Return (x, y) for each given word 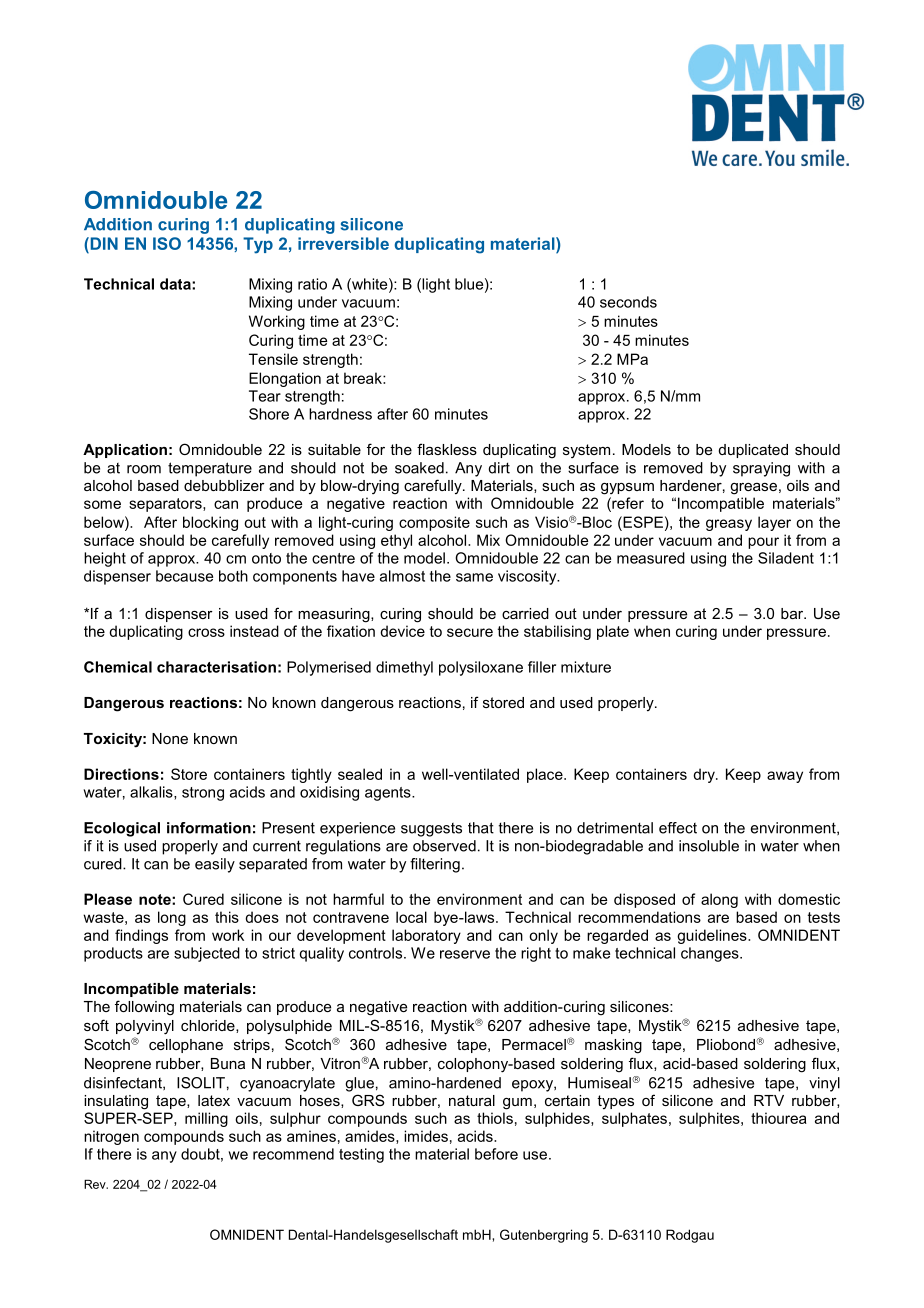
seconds (628, 302)
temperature (210, 469)
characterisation (216, 667)
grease (753, 489)
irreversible (343, 243)
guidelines (713, 936)
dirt (499, 468)
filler (542, 667)
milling (206, 1119)
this (227, 917)
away (785, 777)
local (411, 917)
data (176, 284)
